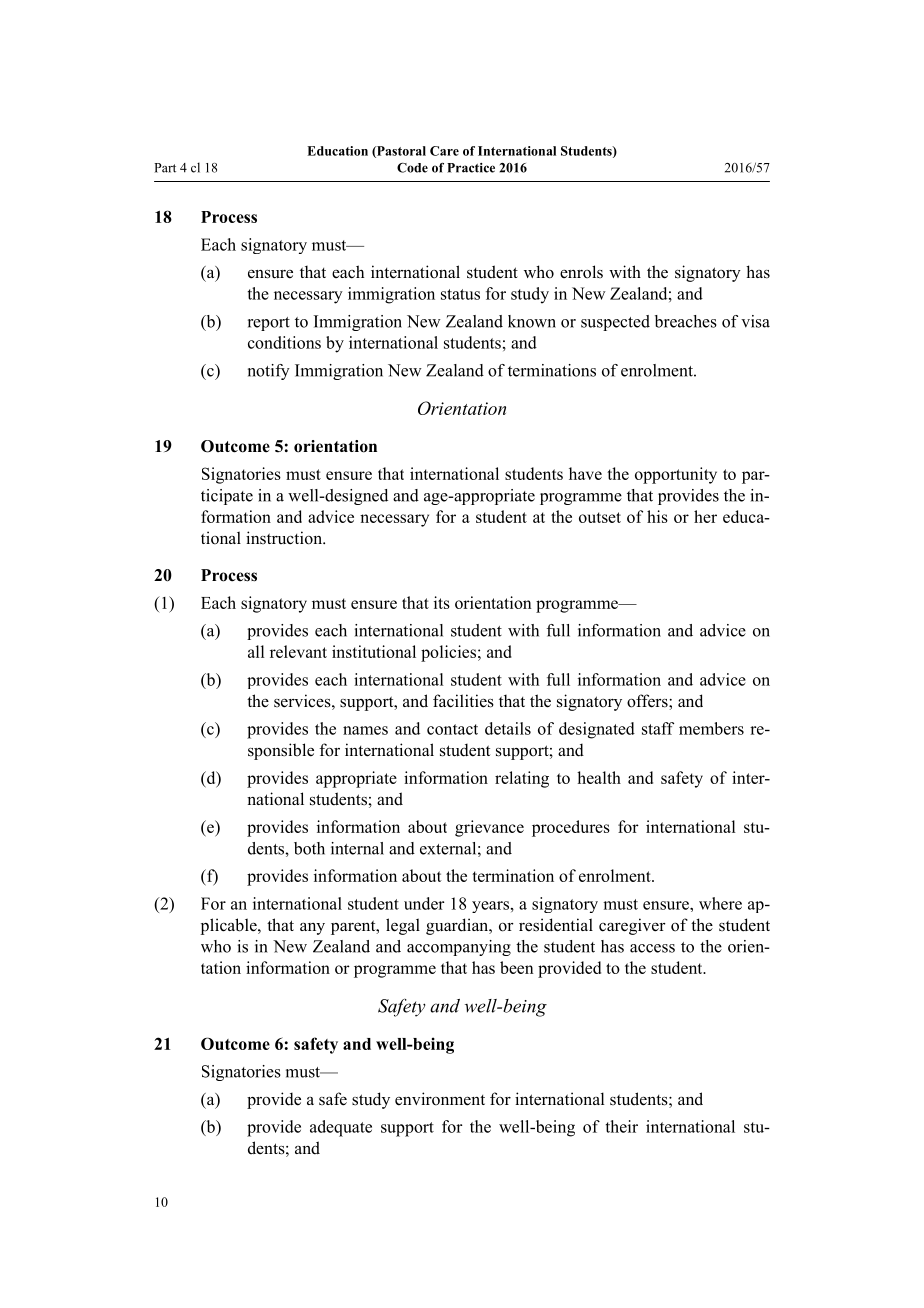 Image resolution: width=924 pixels, height=1308 pixels. Describe the element at coordinates (599, 777) in the screenshot. I see `health` at that location.
